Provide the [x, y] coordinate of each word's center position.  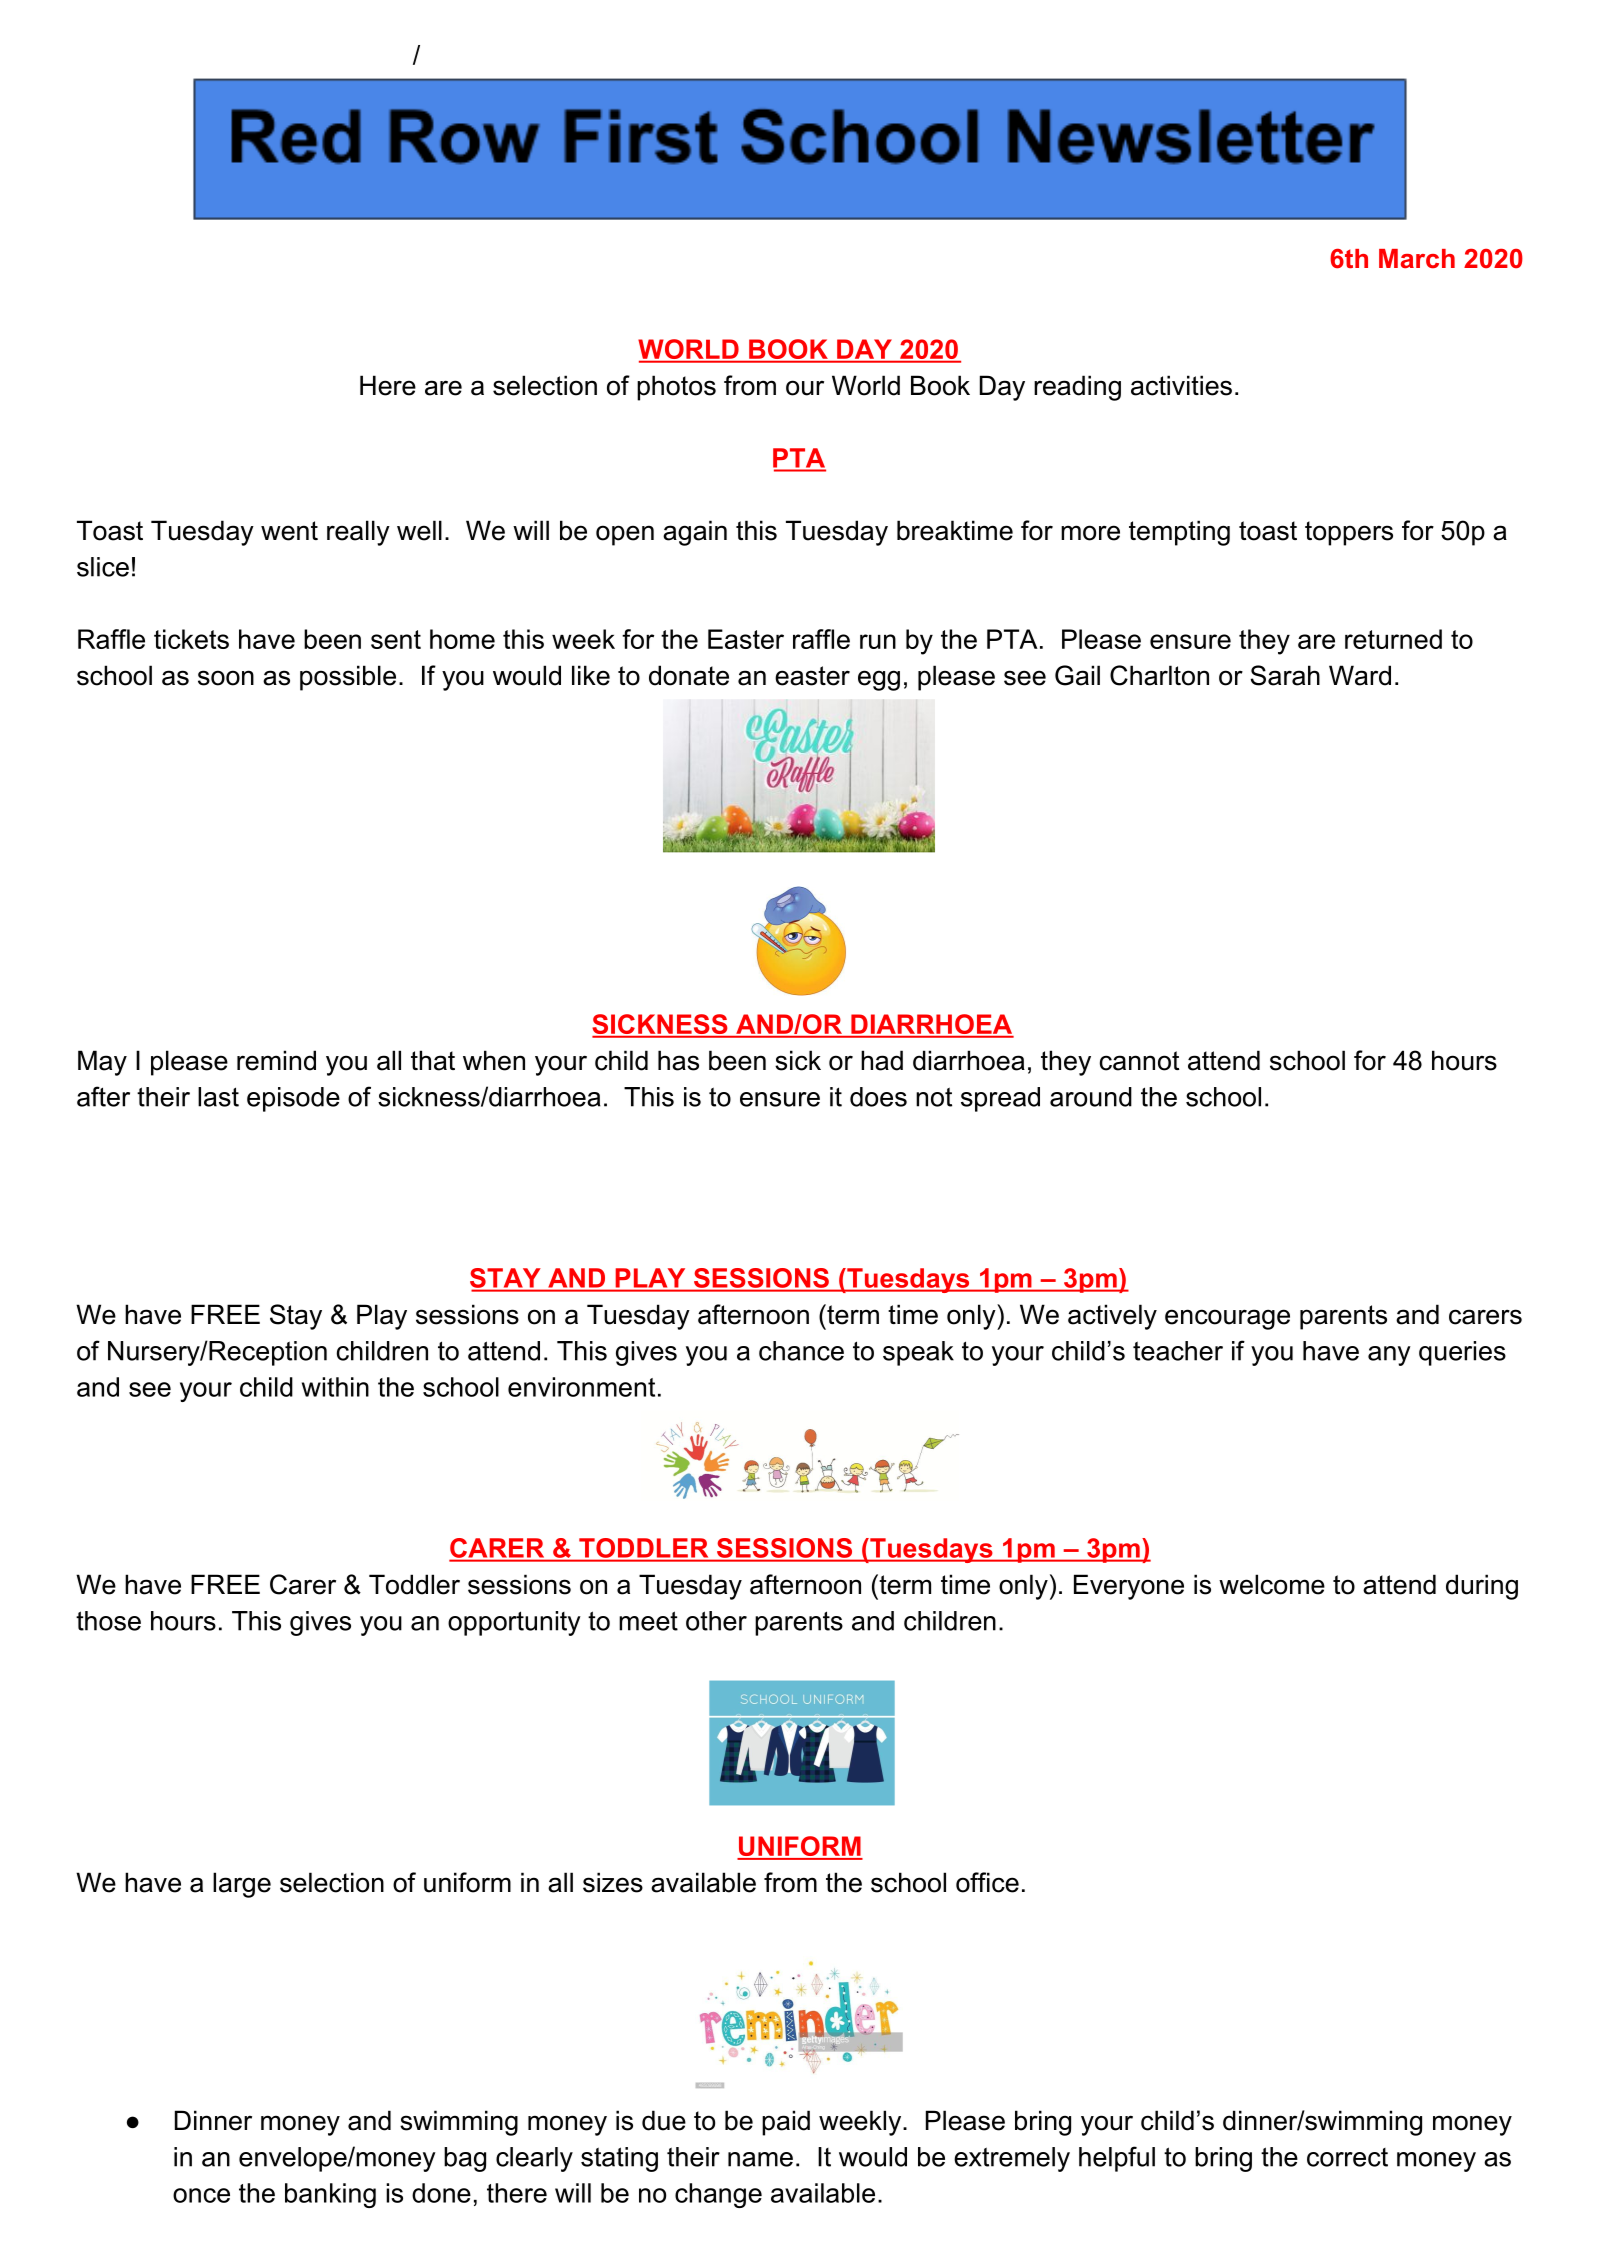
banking [330, 2195]
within [335, 1387]
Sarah [1285, 675]
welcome [1272, 1584]
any [1389, 1356]
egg [879, 680]
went [289, 531]
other [716, 1621]
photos [676, 388]
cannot [1139, 1061]
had [882, 1060]
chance [801, 1351]
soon [226, 678]
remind [276, 1060]
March [1417, 259]
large [242, 1885]
